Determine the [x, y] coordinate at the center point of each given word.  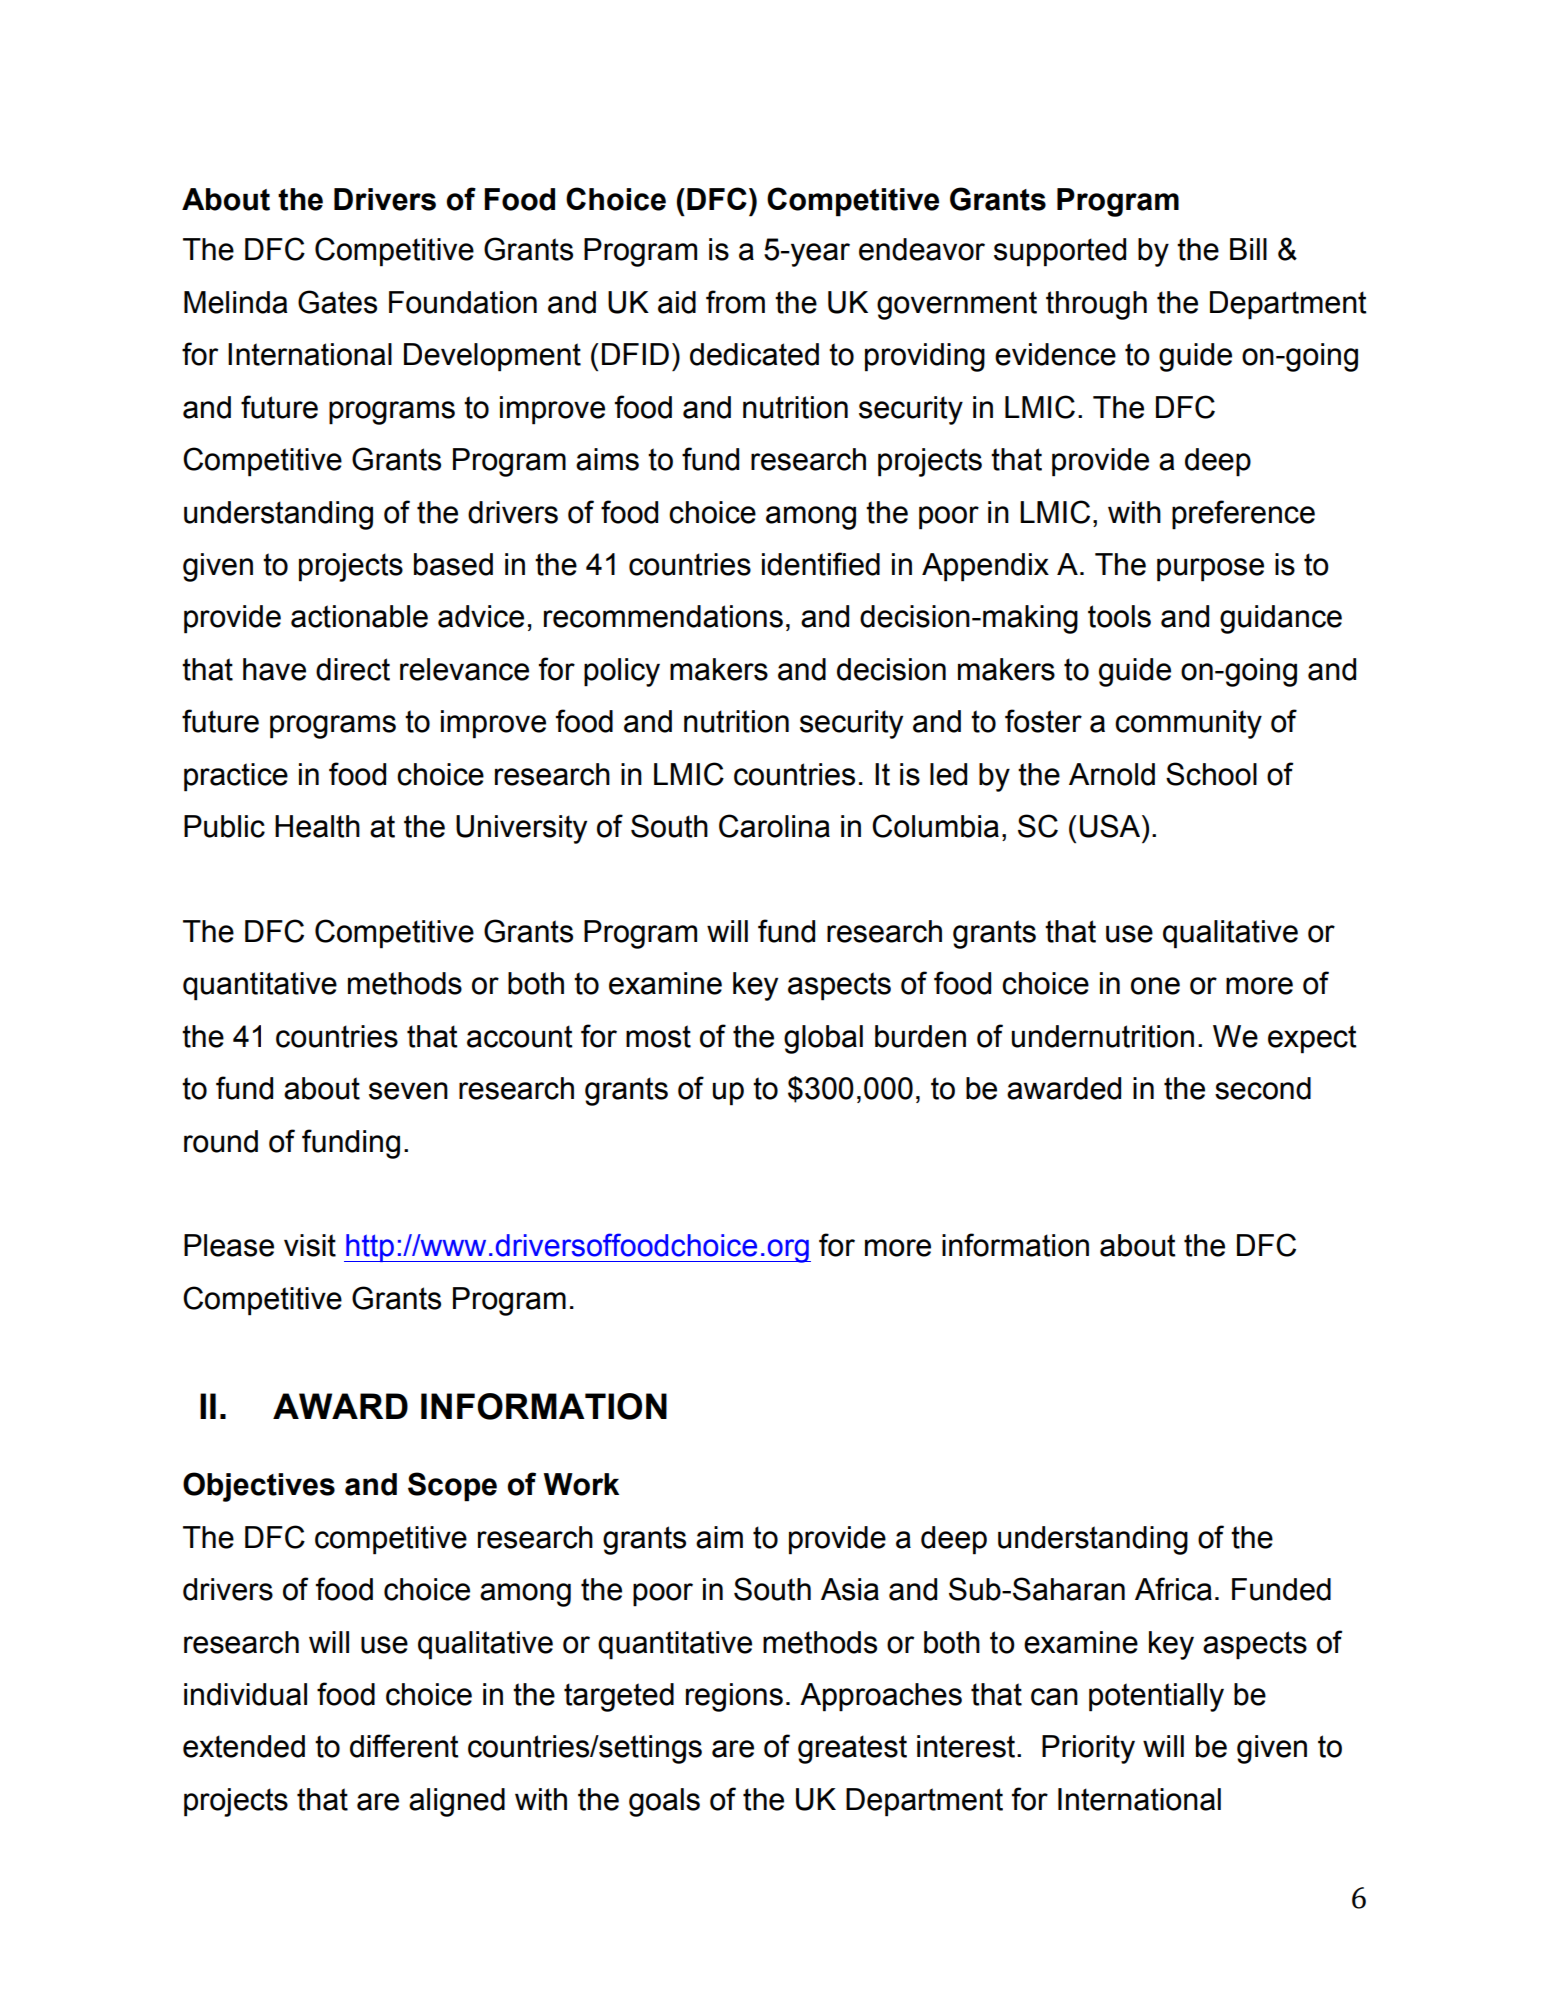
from [735, 302]
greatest [852, 1749]
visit [310, 1245]
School [1211, 774]
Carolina [774, 826]
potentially [1156, 1697]
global [823, 1039]
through [1096, 305]
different [404, 1746]
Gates [337, 302]
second [1263, 1088]
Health [317, 826]
